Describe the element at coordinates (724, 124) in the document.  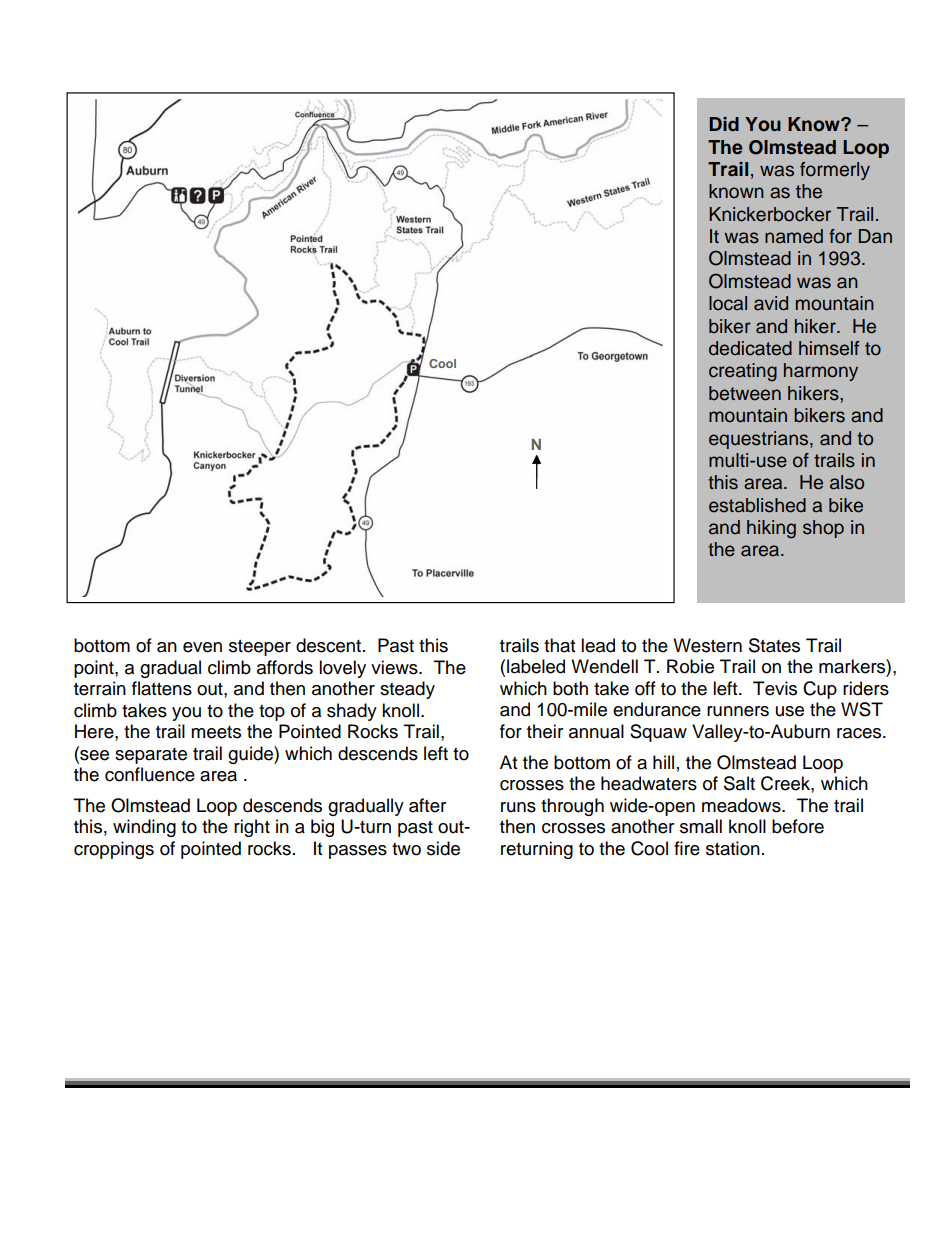
I see `Did` at that location.
